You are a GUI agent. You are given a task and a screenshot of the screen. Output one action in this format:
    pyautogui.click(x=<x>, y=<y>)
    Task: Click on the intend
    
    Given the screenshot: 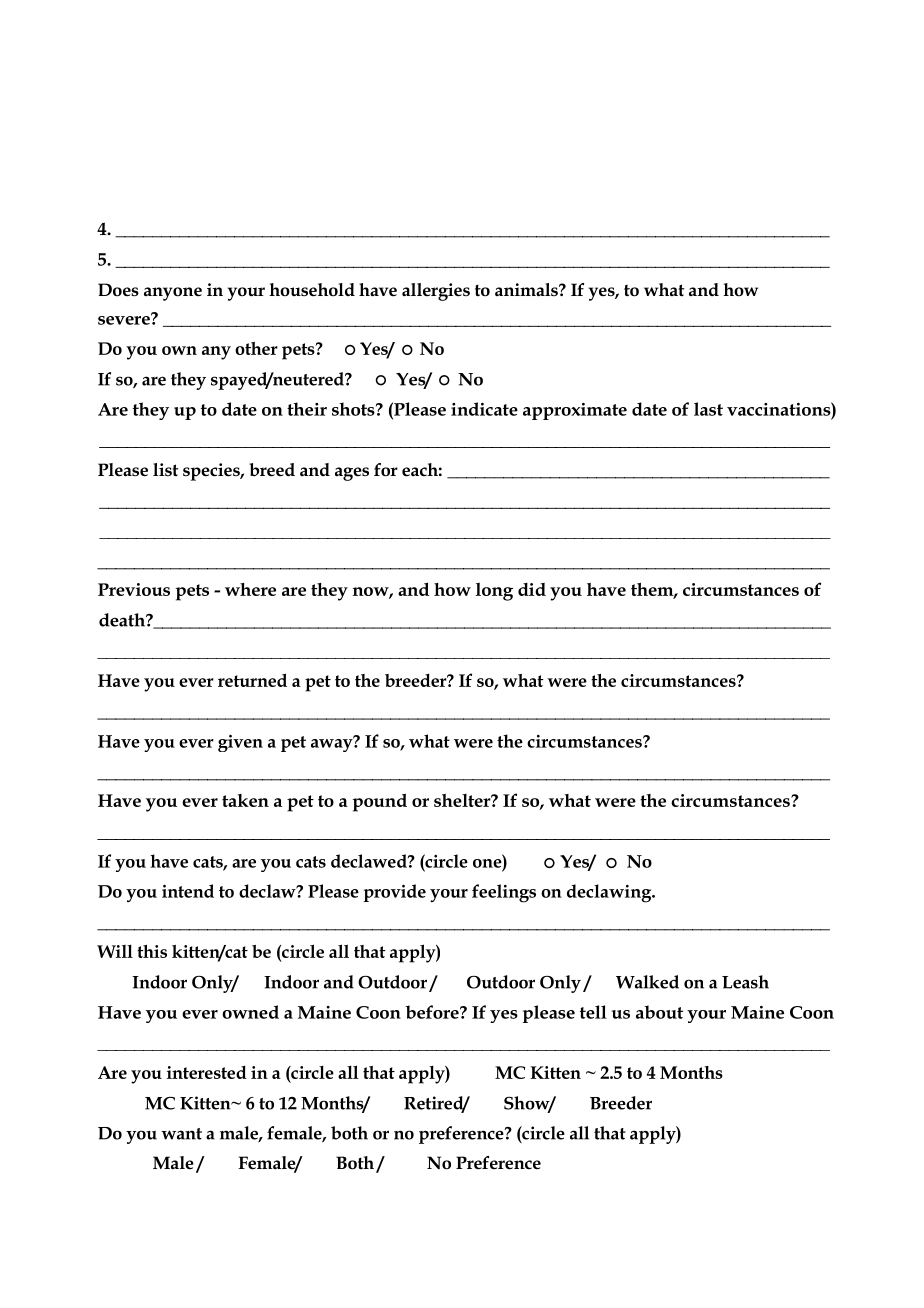 What is the action you would take?
    pyautogui.click(x=188, y=891)
